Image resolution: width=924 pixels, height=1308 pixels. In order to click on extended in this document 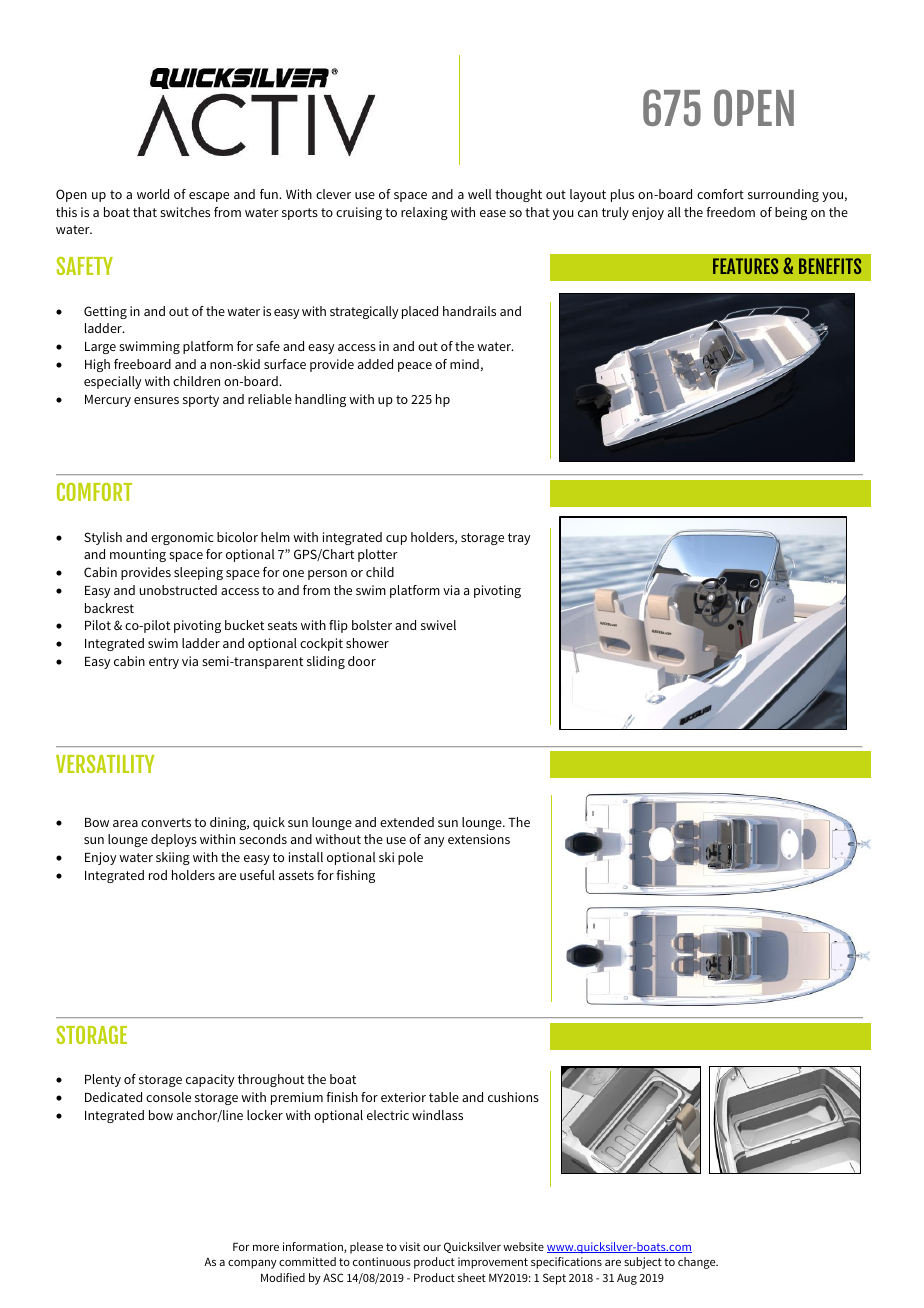, I will do `click(407, 822)`.
